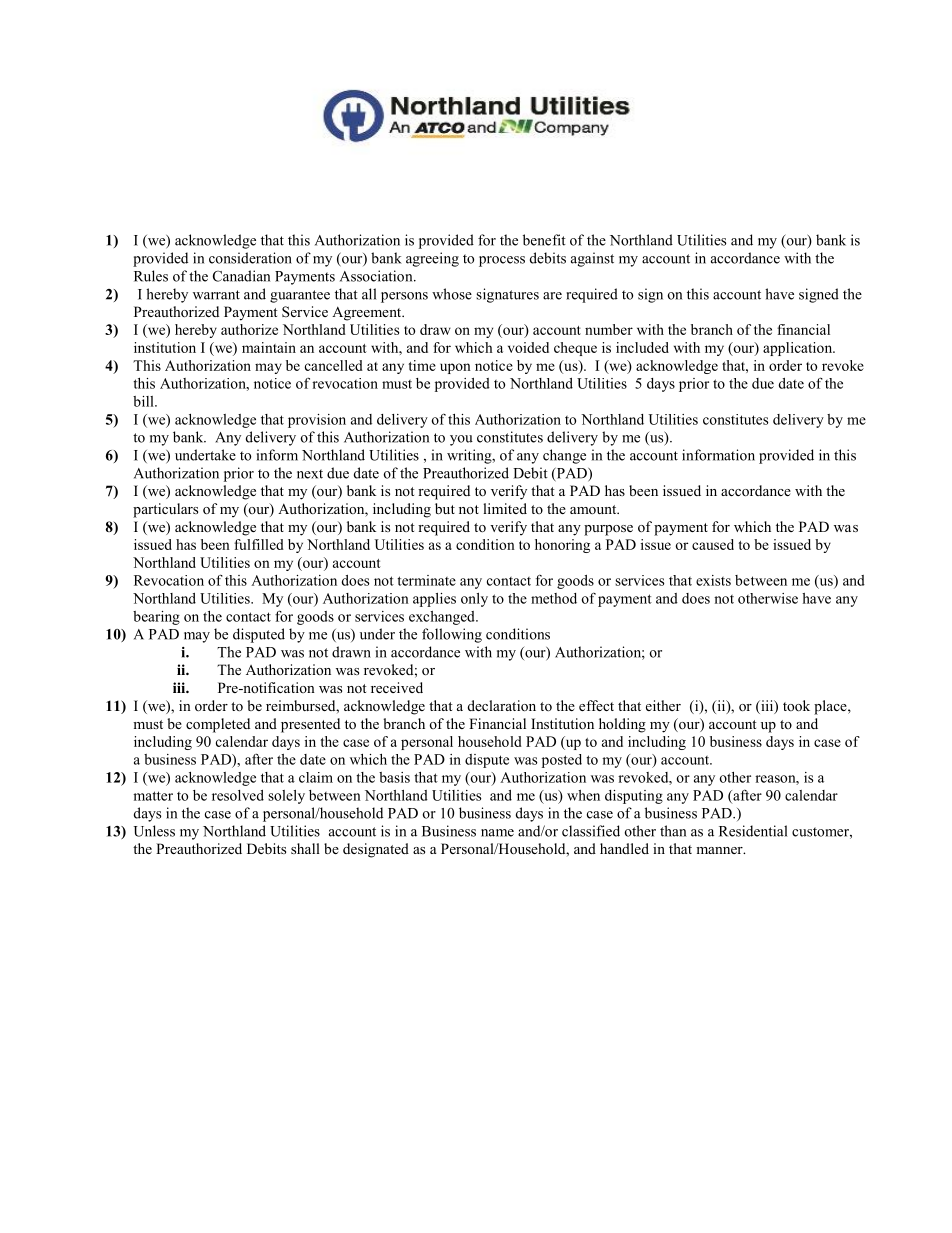 This document has width=952, height=1233. What do you see at coordinates (154, 831) in the document?
I see `Unless` at bounding box center [154, 831].
